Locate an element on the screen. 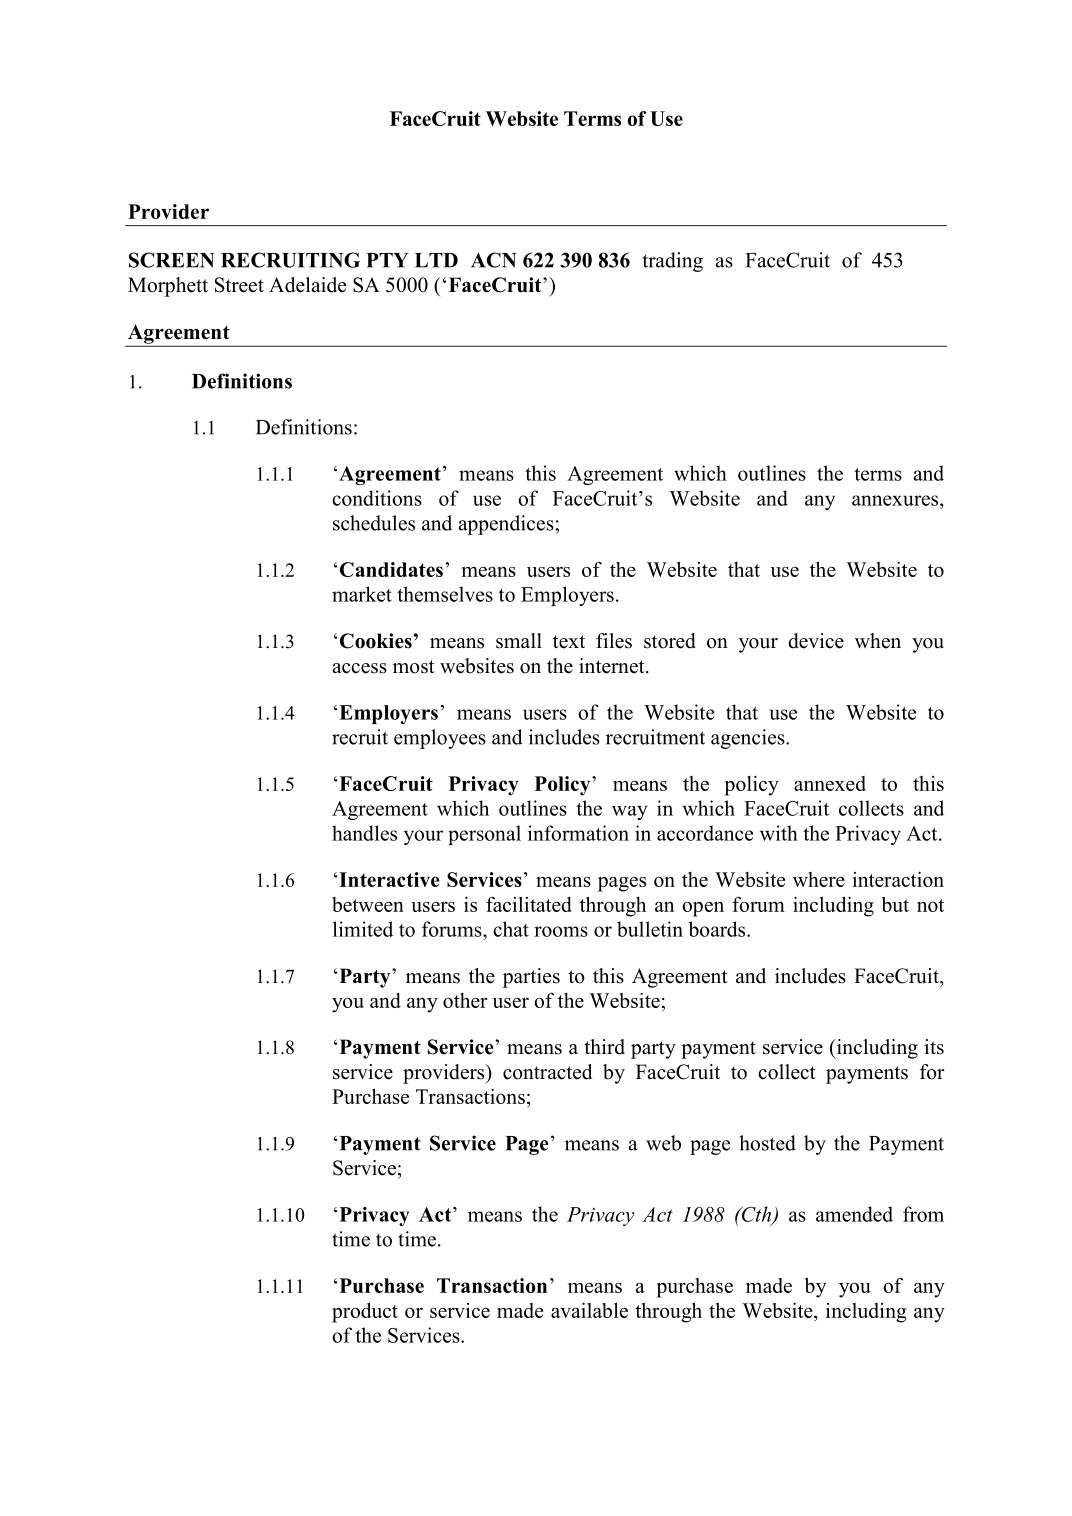 This screenshot has height=1516, width=1072. device is located at coordinates (816, 641).
